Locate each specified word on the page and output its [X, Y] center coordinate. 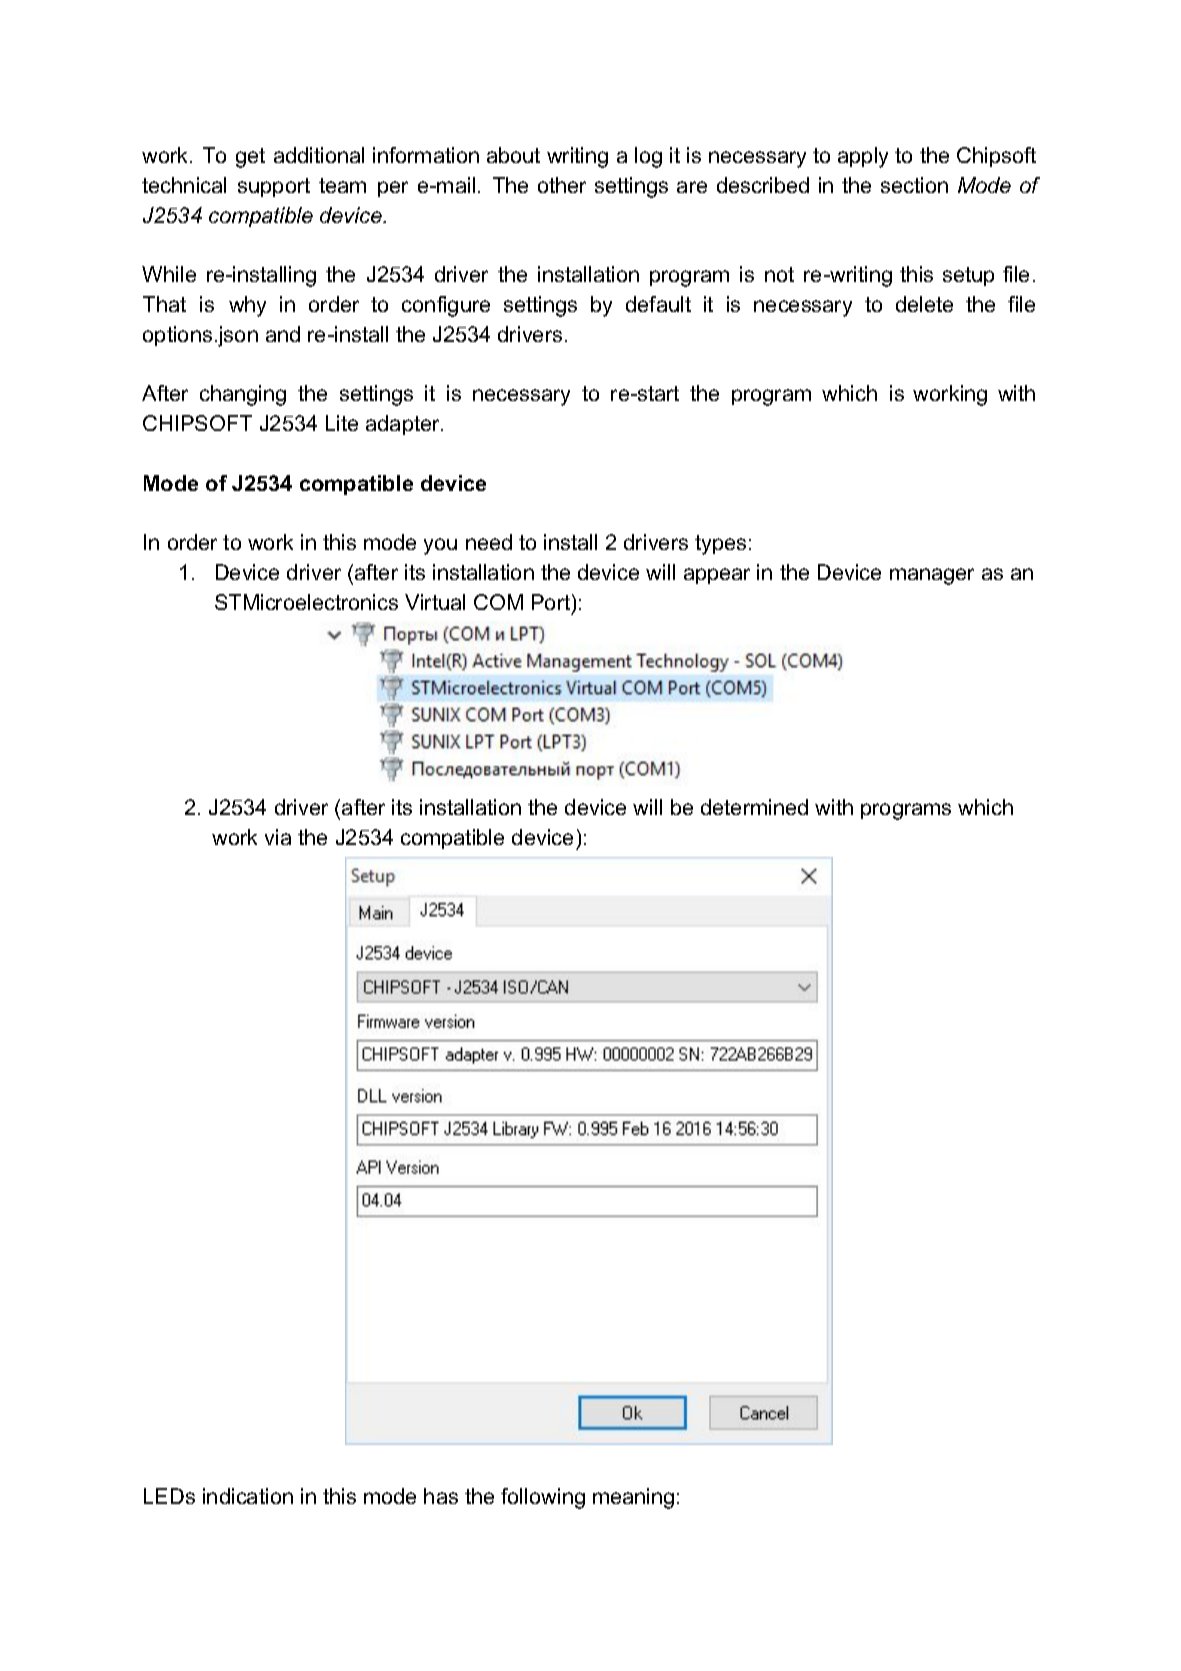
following [543, 1498]
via [278, 837]
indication [248, 1496]
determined [754, 807]
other [562, 185]
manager [932, 576]
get [250, 158]
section [914, 185]
